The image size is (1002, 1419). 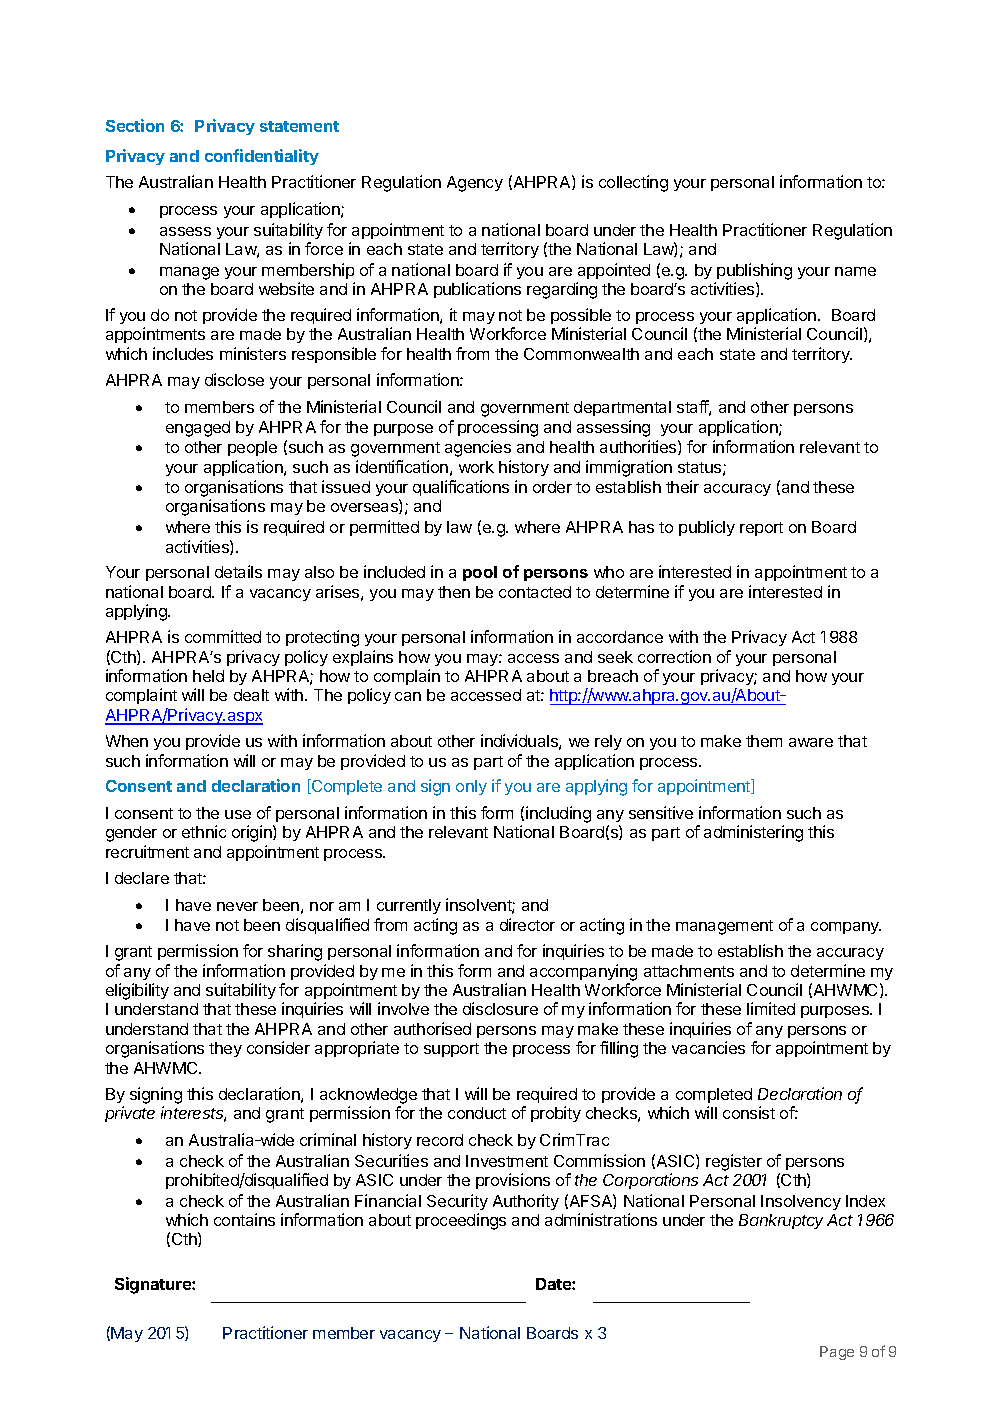 I want to click on them, so click(x=764, y=741).
